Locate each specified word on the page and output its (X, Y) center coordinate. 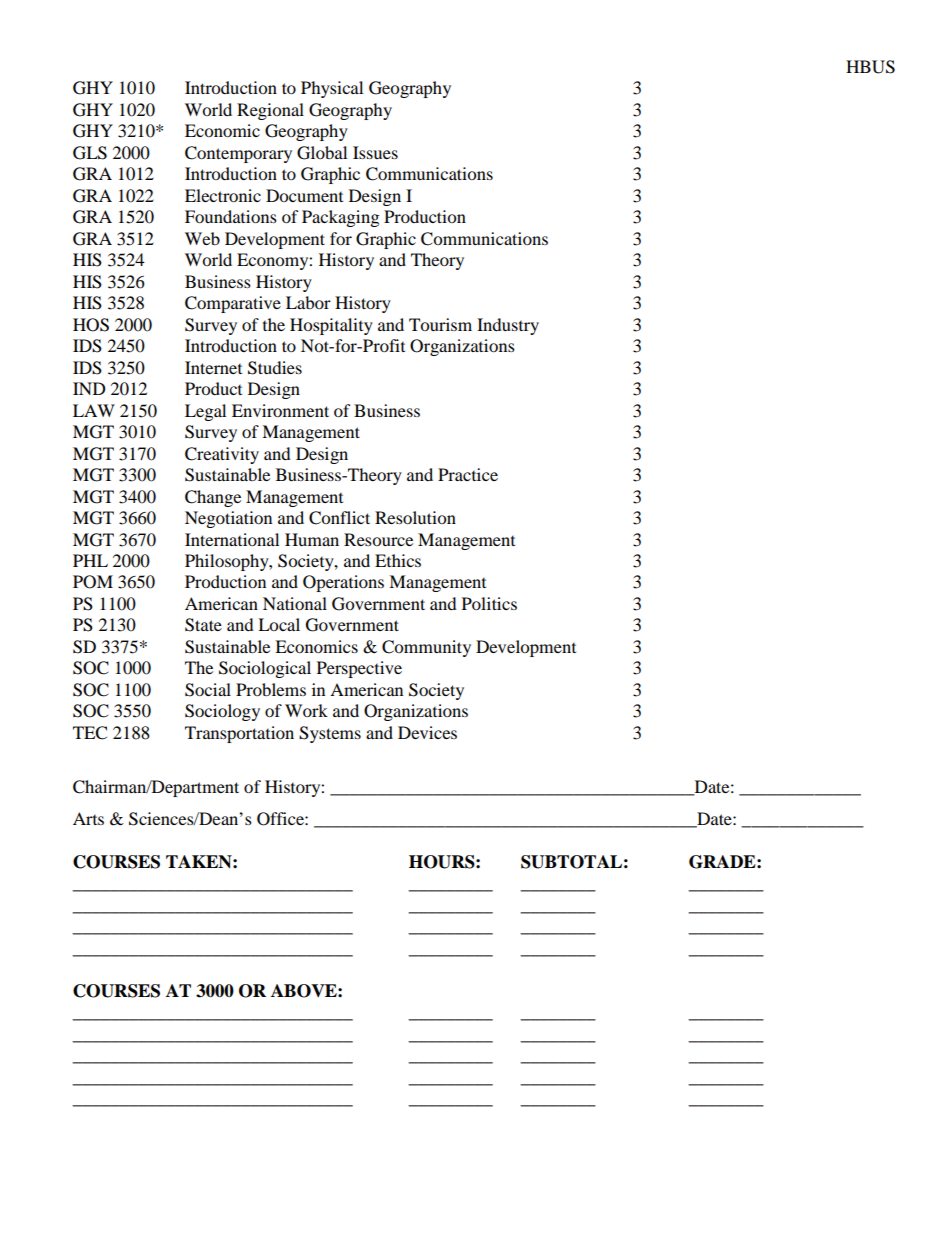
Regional (270, 111)
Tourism (440, 324)
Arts (88, 818)
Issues (375, 152)
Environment (280, 410)
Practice (468, 474)
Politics (489, 603)
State (203, 625)
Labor (308, 302)
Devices (427, 732)
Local (279, 624)
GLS (90, 153)
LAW (94, 410)
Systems (330, 734)
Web (202, 238)
